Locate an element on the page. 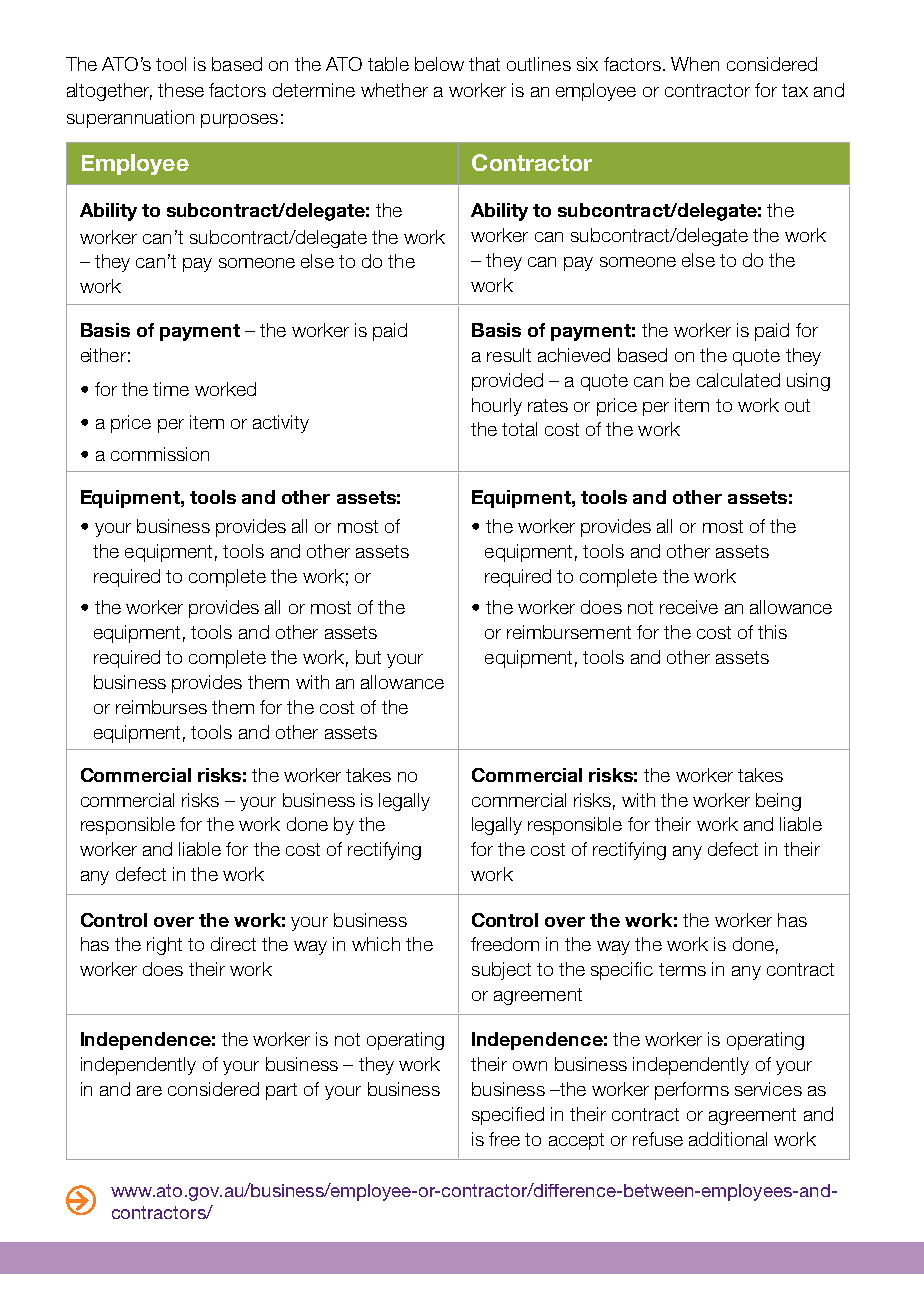  but is located at coordinates (368, 657).
